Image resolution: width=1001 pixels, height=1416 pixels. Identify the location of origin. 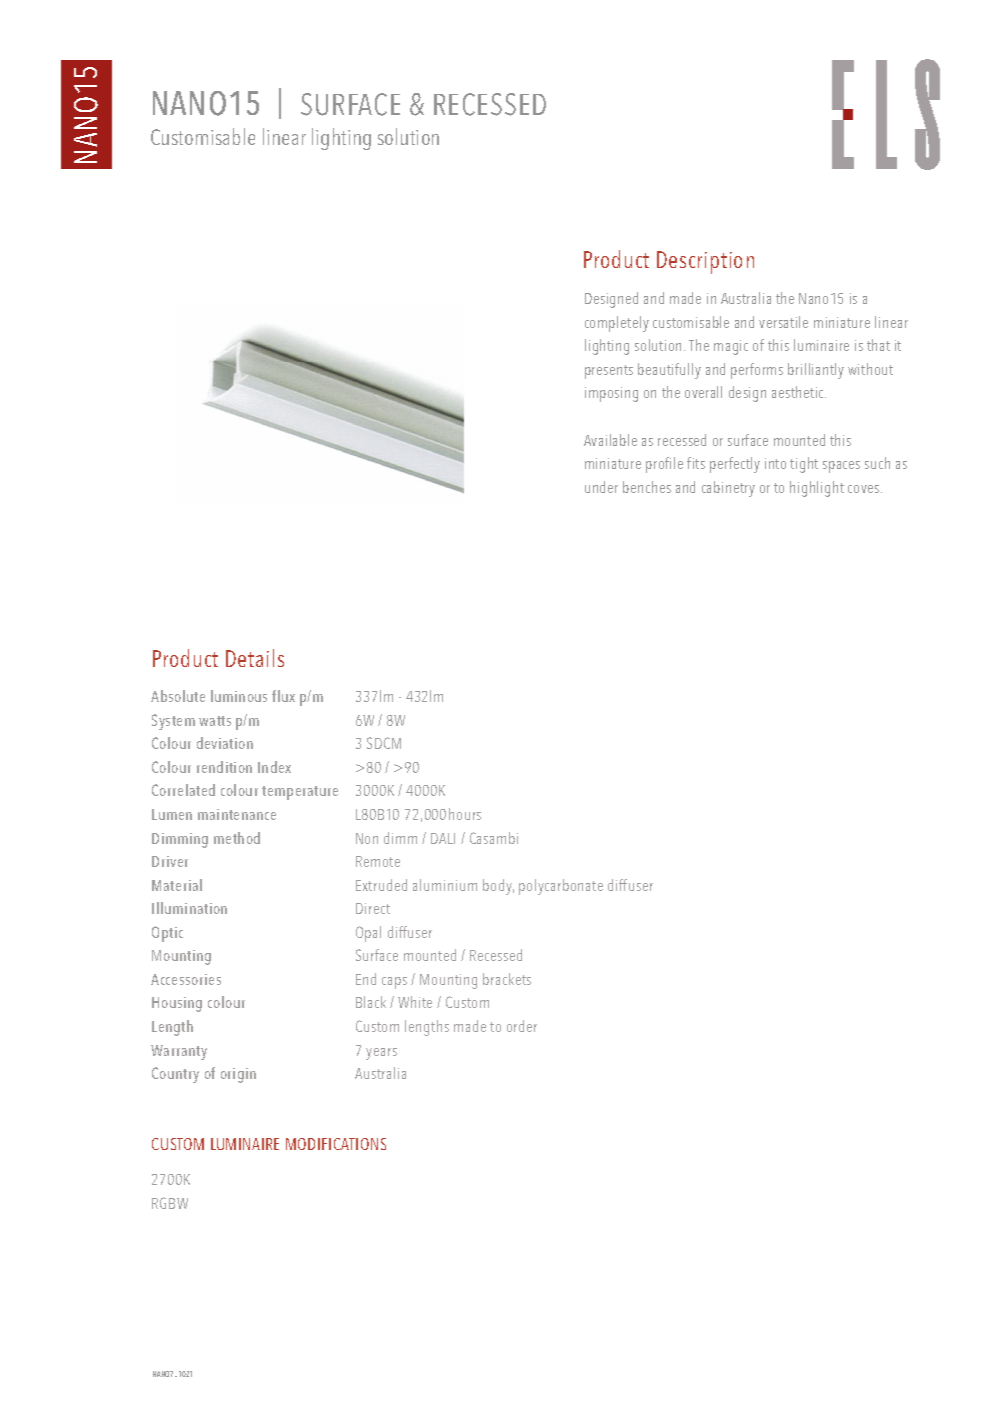
(238, 1075).
